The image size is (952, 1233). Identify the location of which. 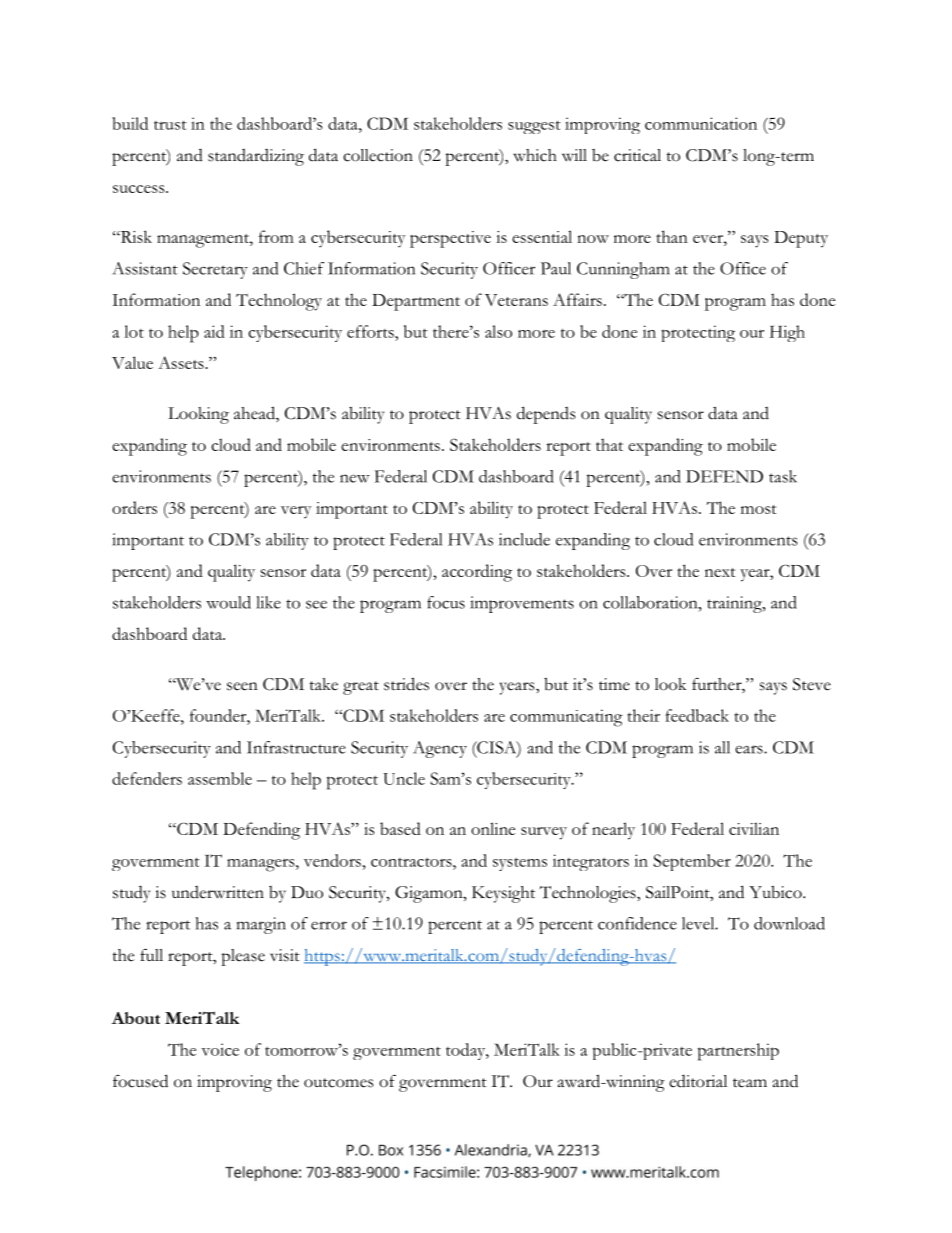
(535, 155).
